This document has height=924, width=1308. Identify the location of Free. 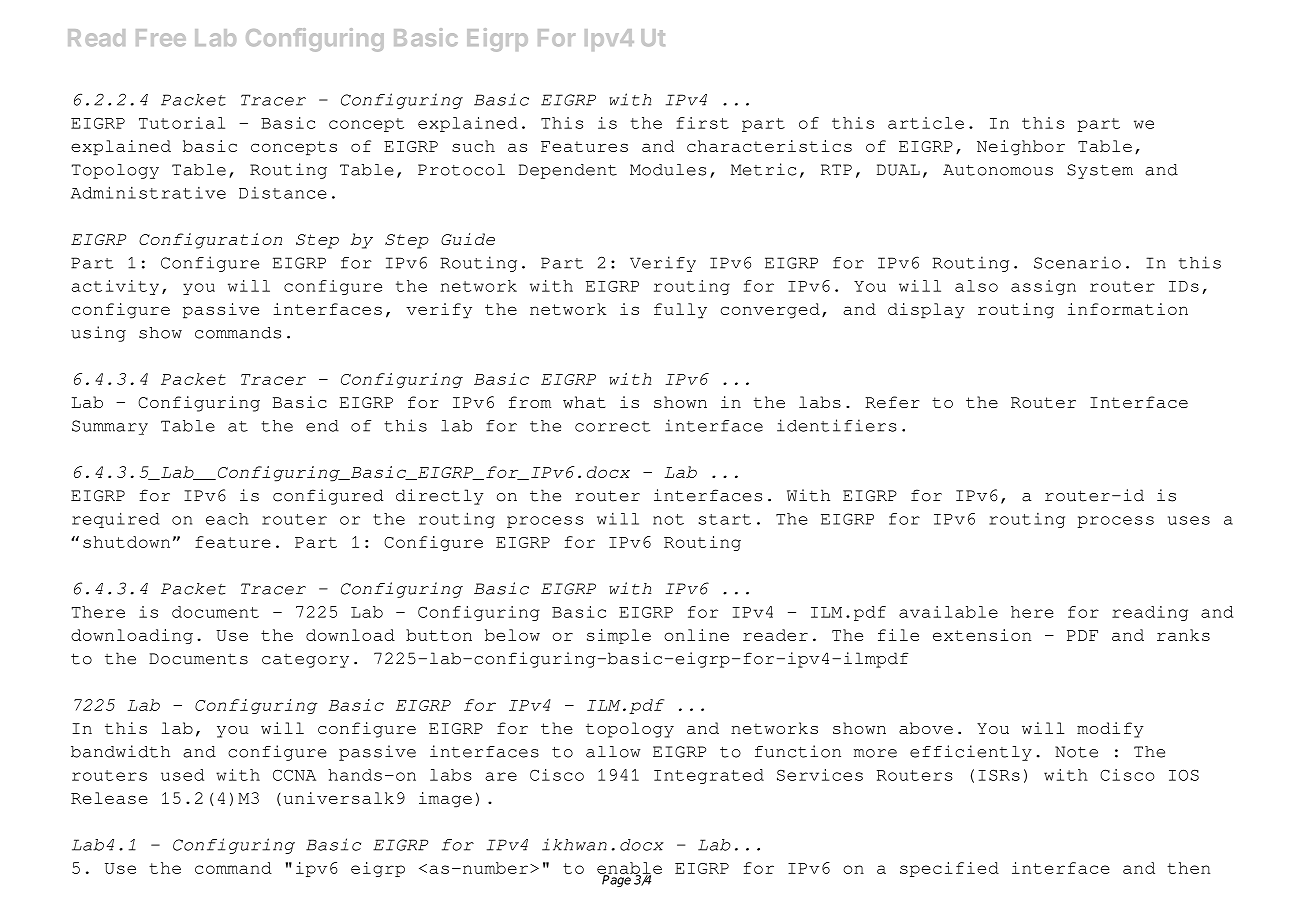
(161, 37).
